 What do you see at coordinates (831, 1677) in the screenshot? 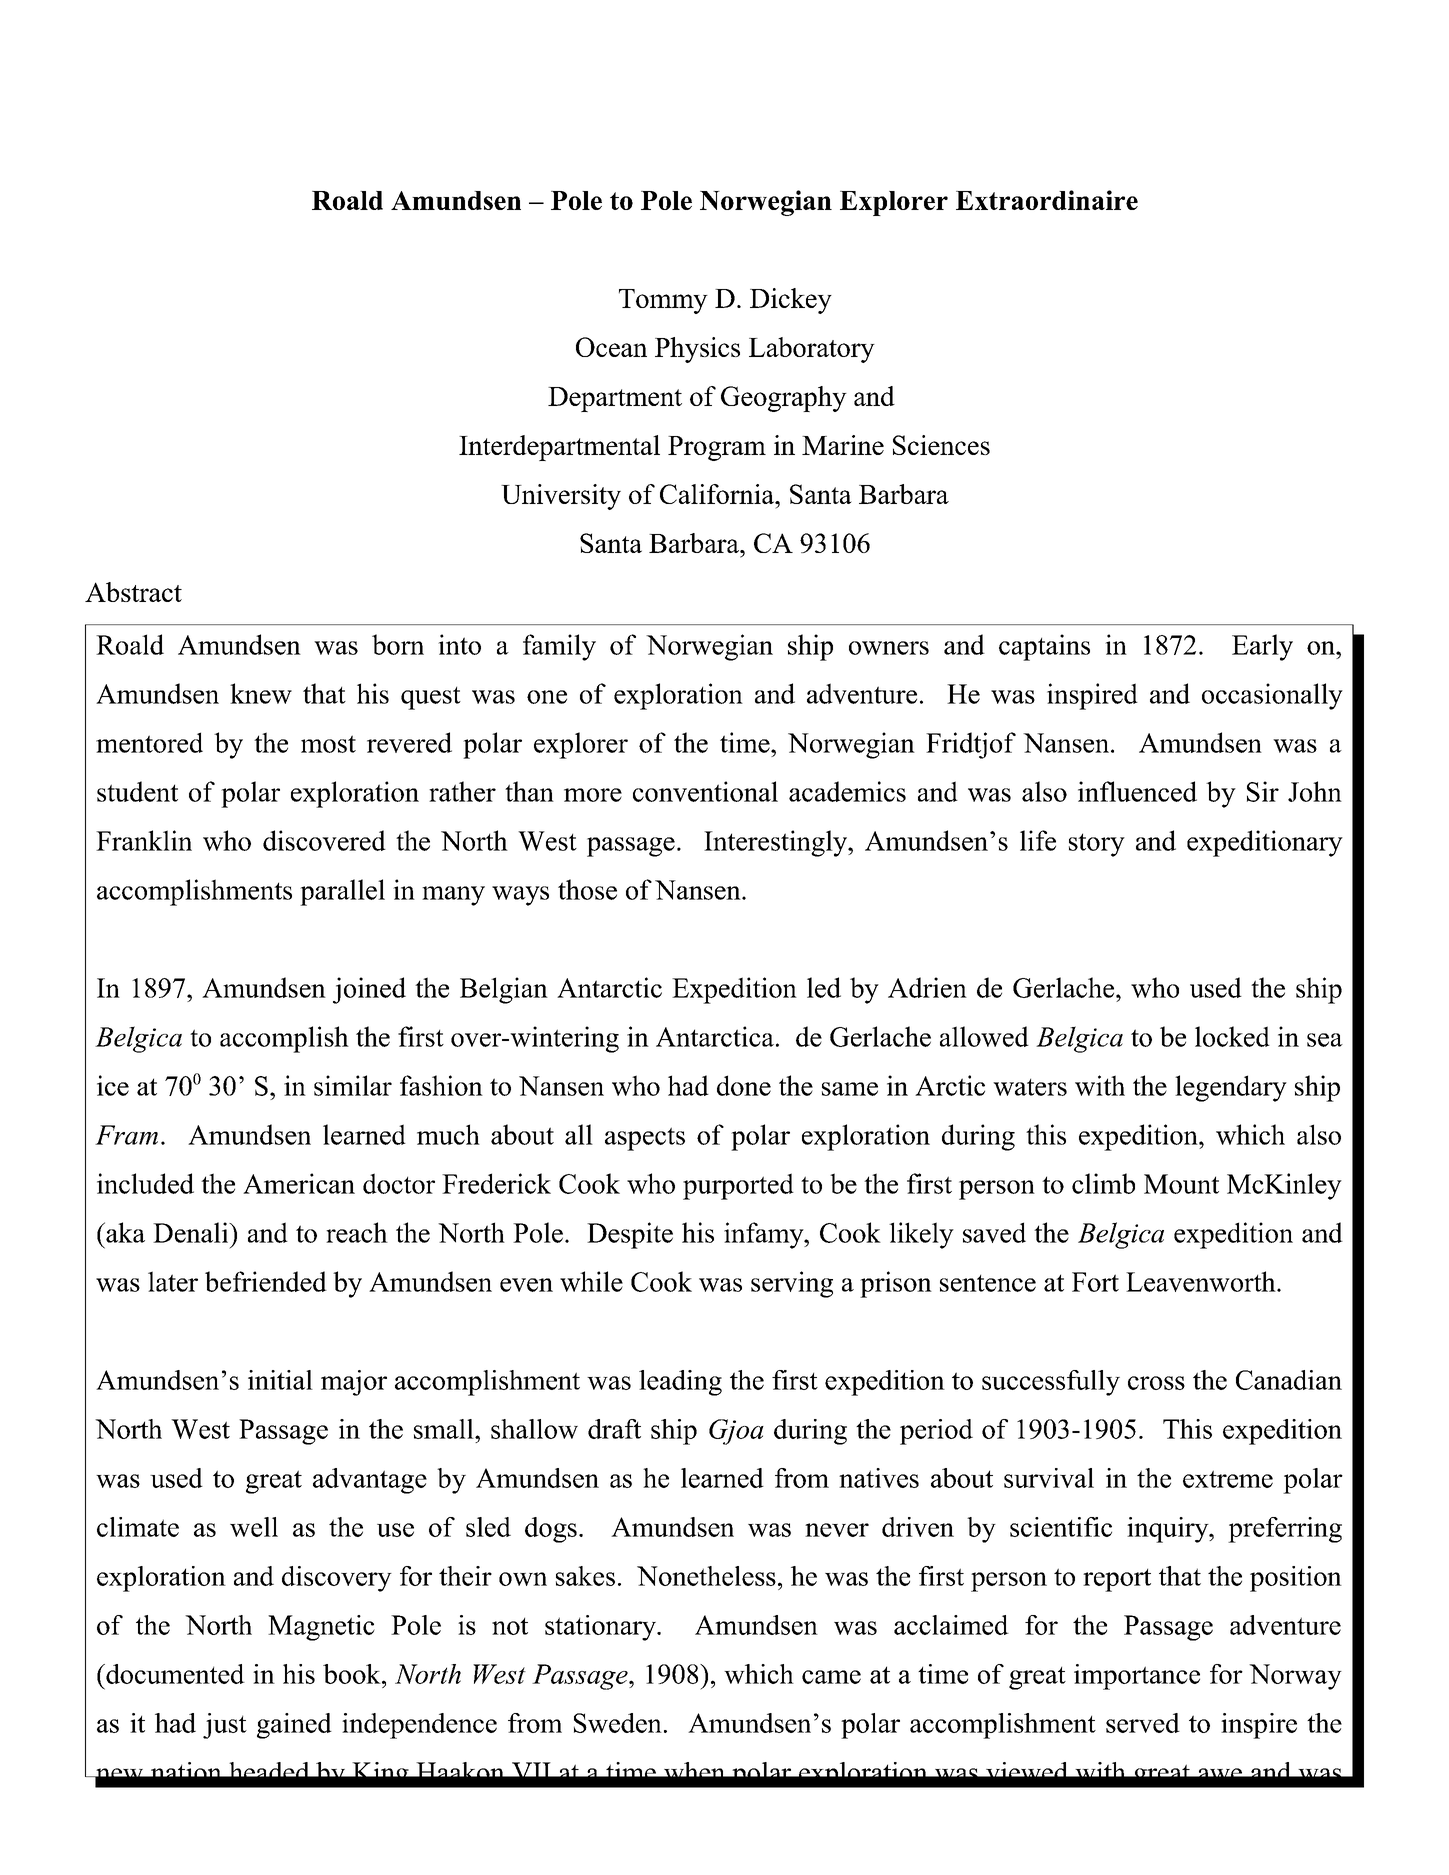
I see `came` at bounding box center [831, 1677].
